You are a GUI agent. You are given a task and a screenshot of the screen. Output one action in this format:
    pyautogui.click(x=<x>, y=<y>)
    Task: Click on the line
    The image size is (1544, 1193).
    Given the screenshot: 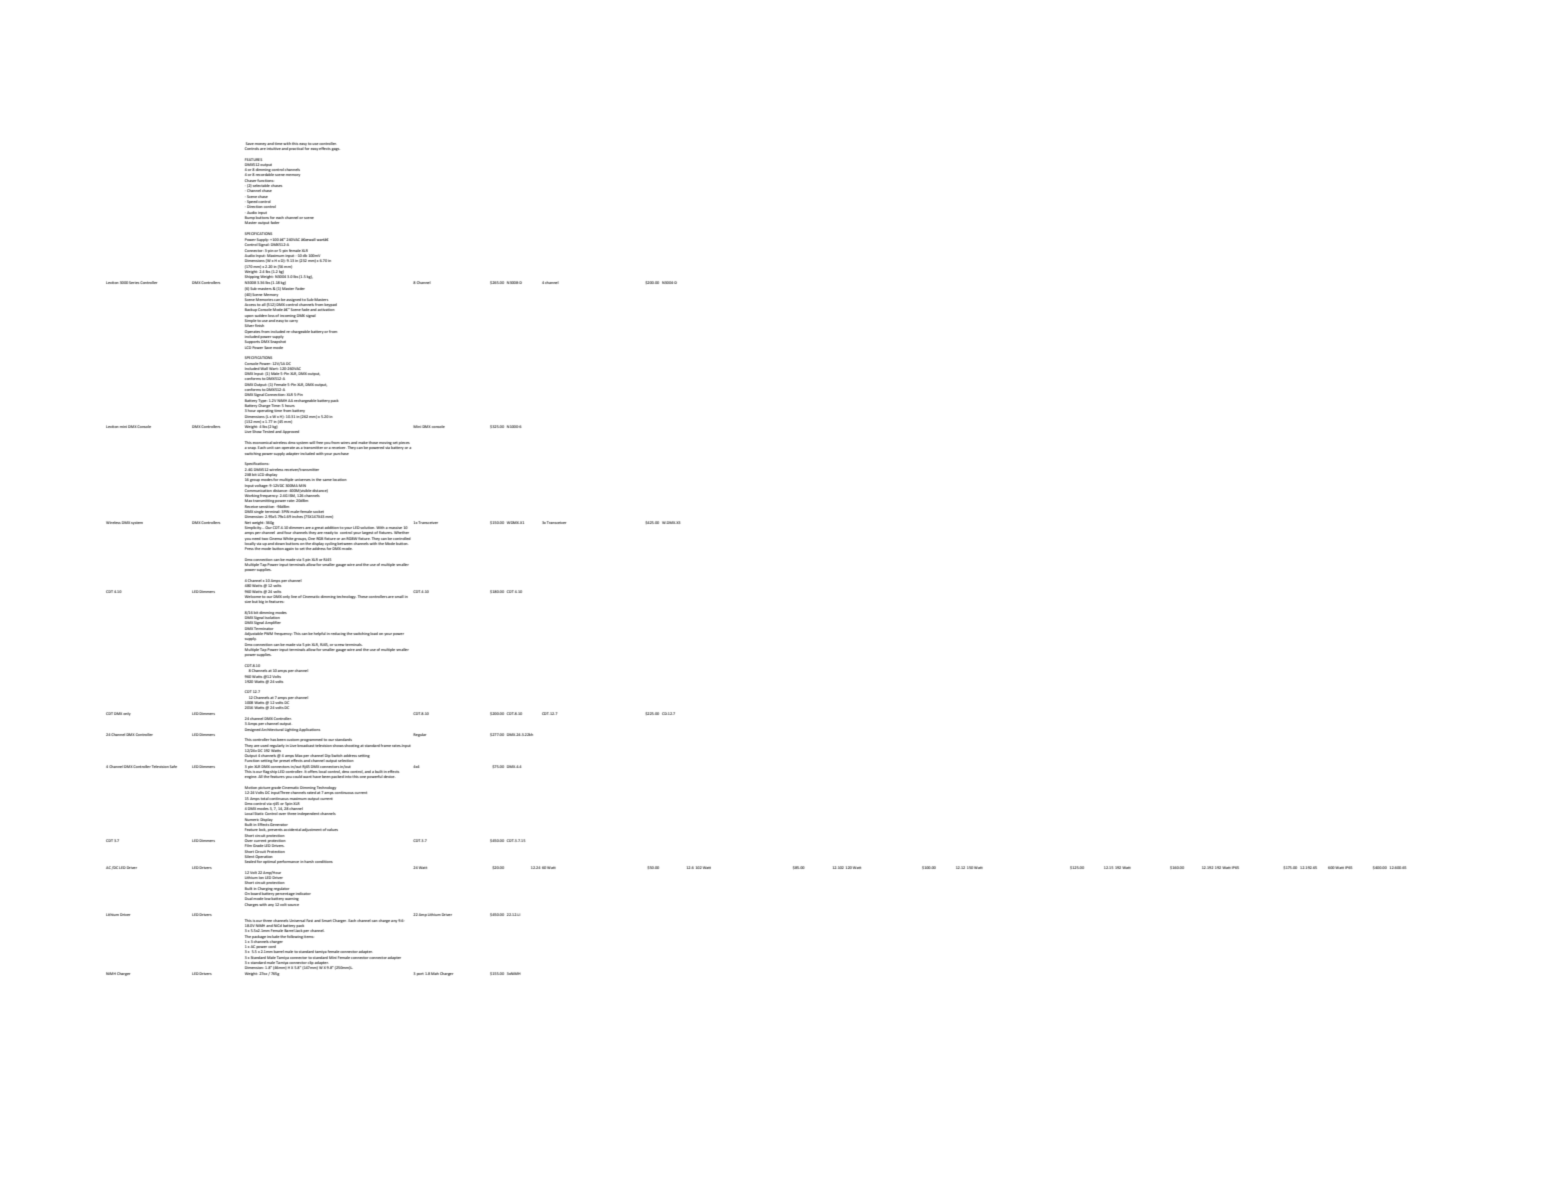 What is the action you would take?
    pyautogui.click(x=294, y=596)
